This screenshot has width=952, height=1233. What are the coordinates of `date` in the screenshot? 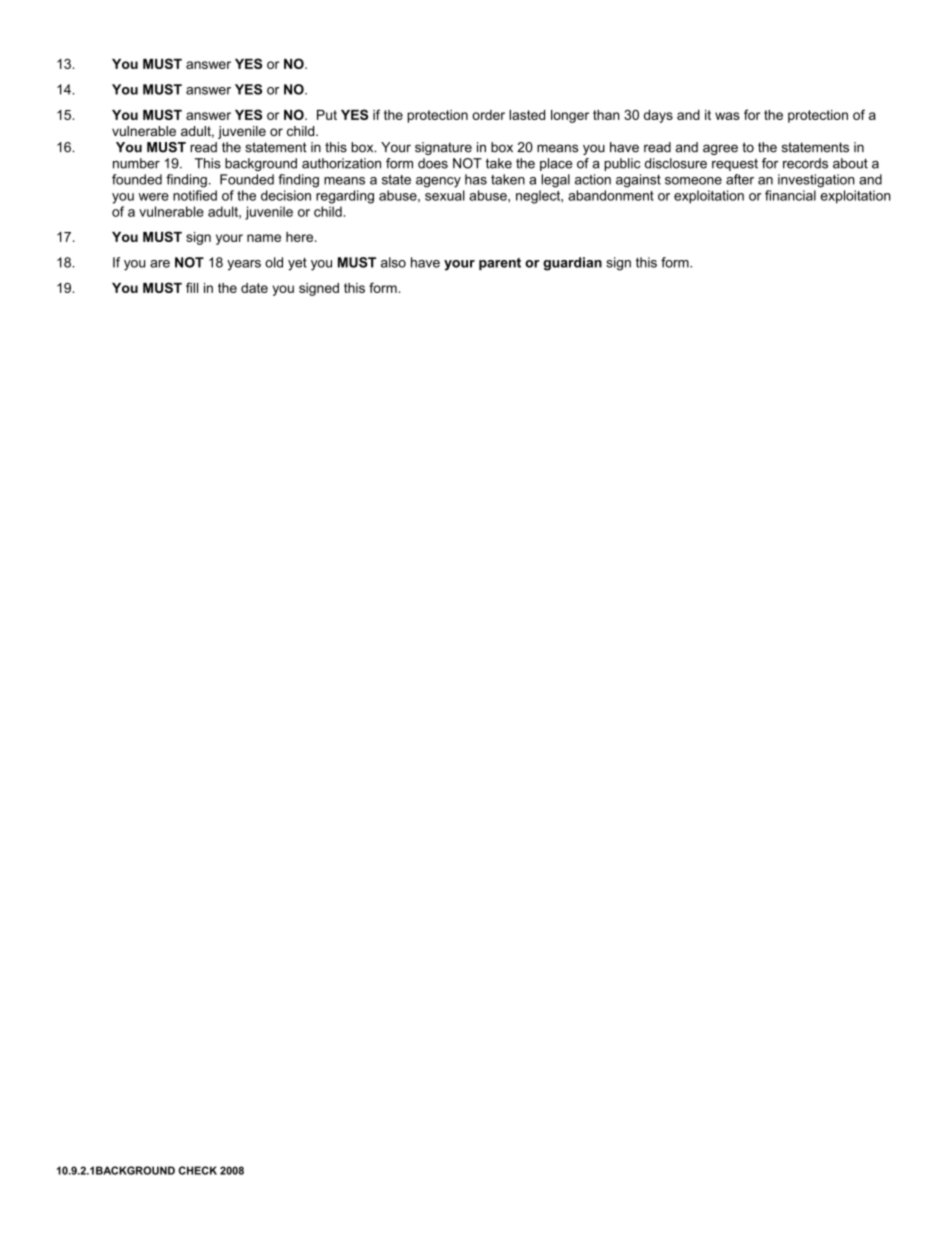 It's located at (254, 288).
